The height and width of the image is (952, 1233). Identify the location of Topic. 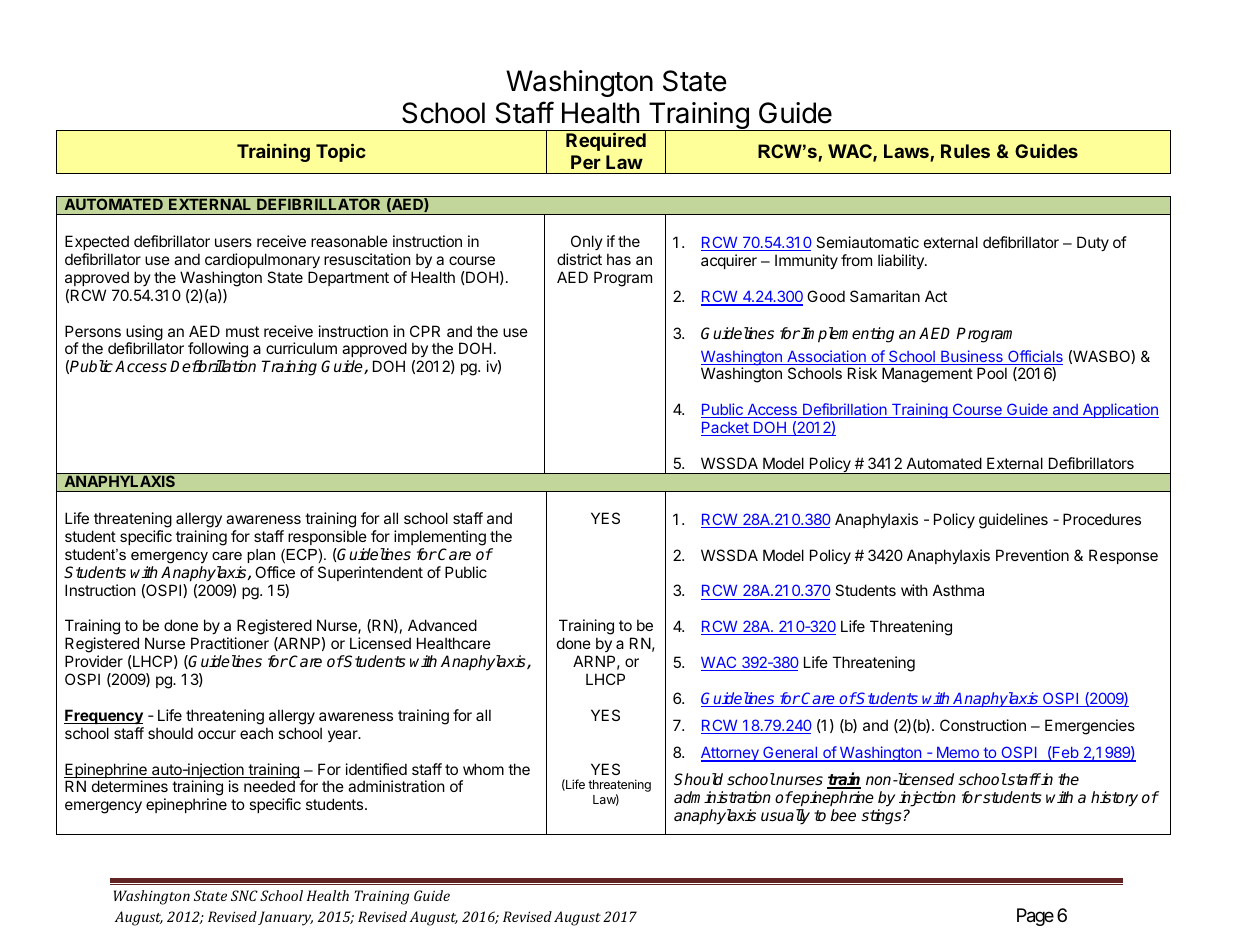
(341, 152).
